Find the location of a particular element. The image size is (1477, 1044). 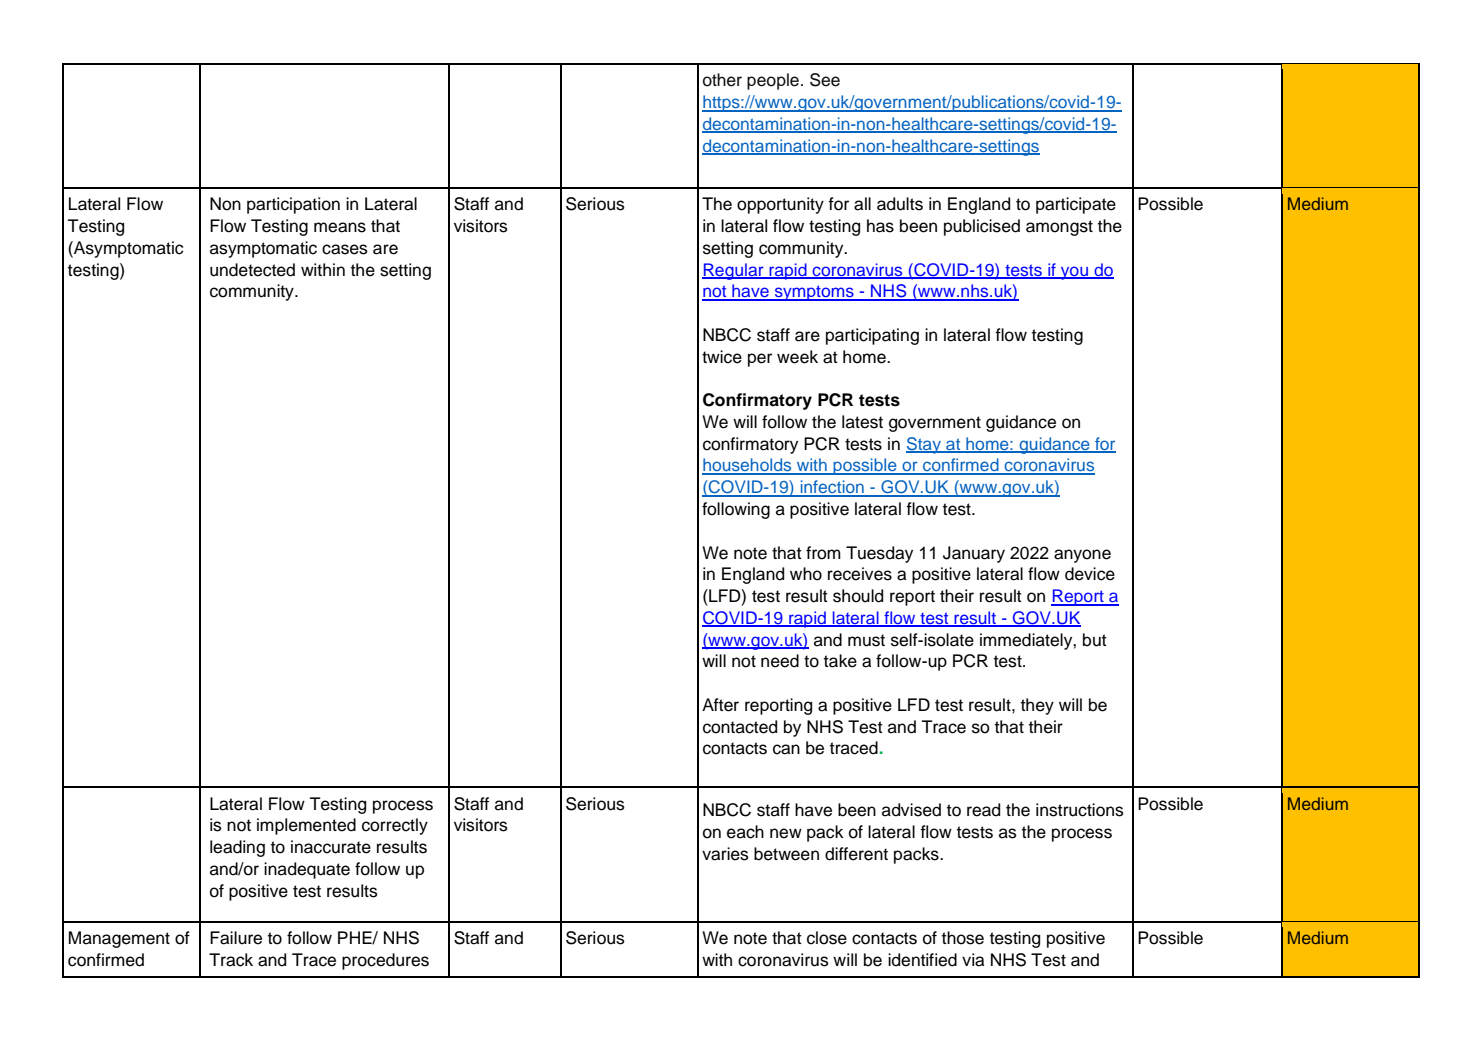

Failure is located at coordinates (236, 938).
